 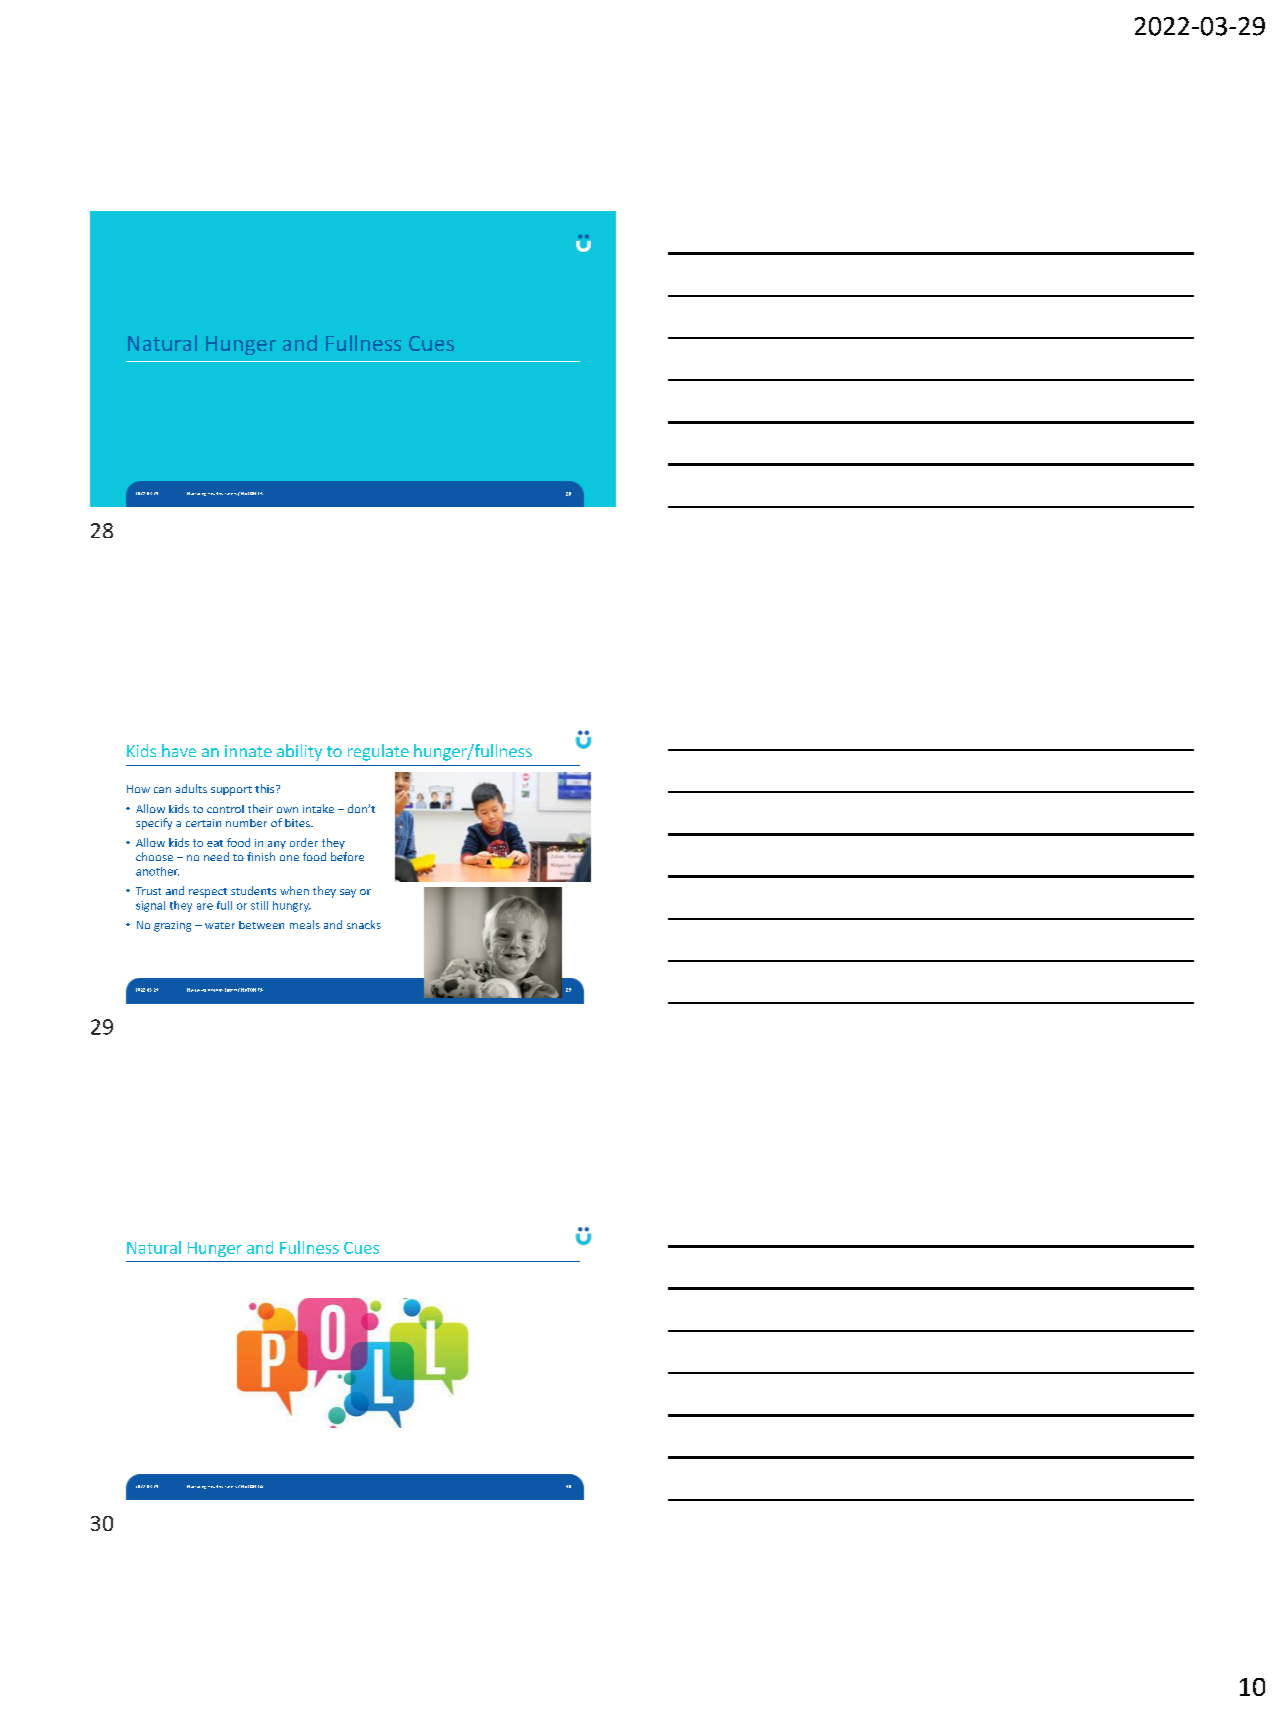 What do you see at coordinates (277, 845) in the document?
I see `any` at bounding box center [277, 845].
